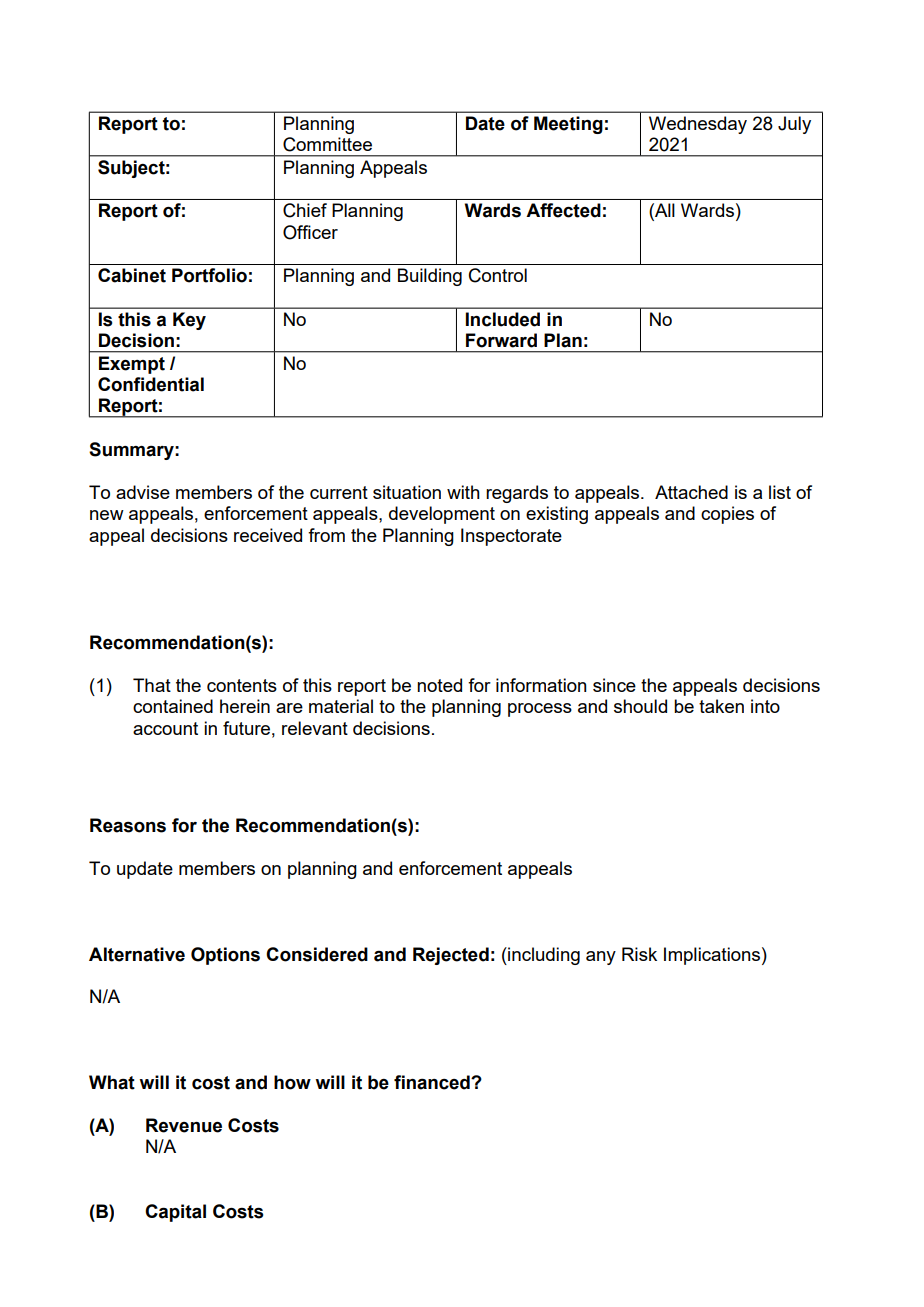 The image size is (924, 1307). I want to click on Meeting, so click(568, 125).
